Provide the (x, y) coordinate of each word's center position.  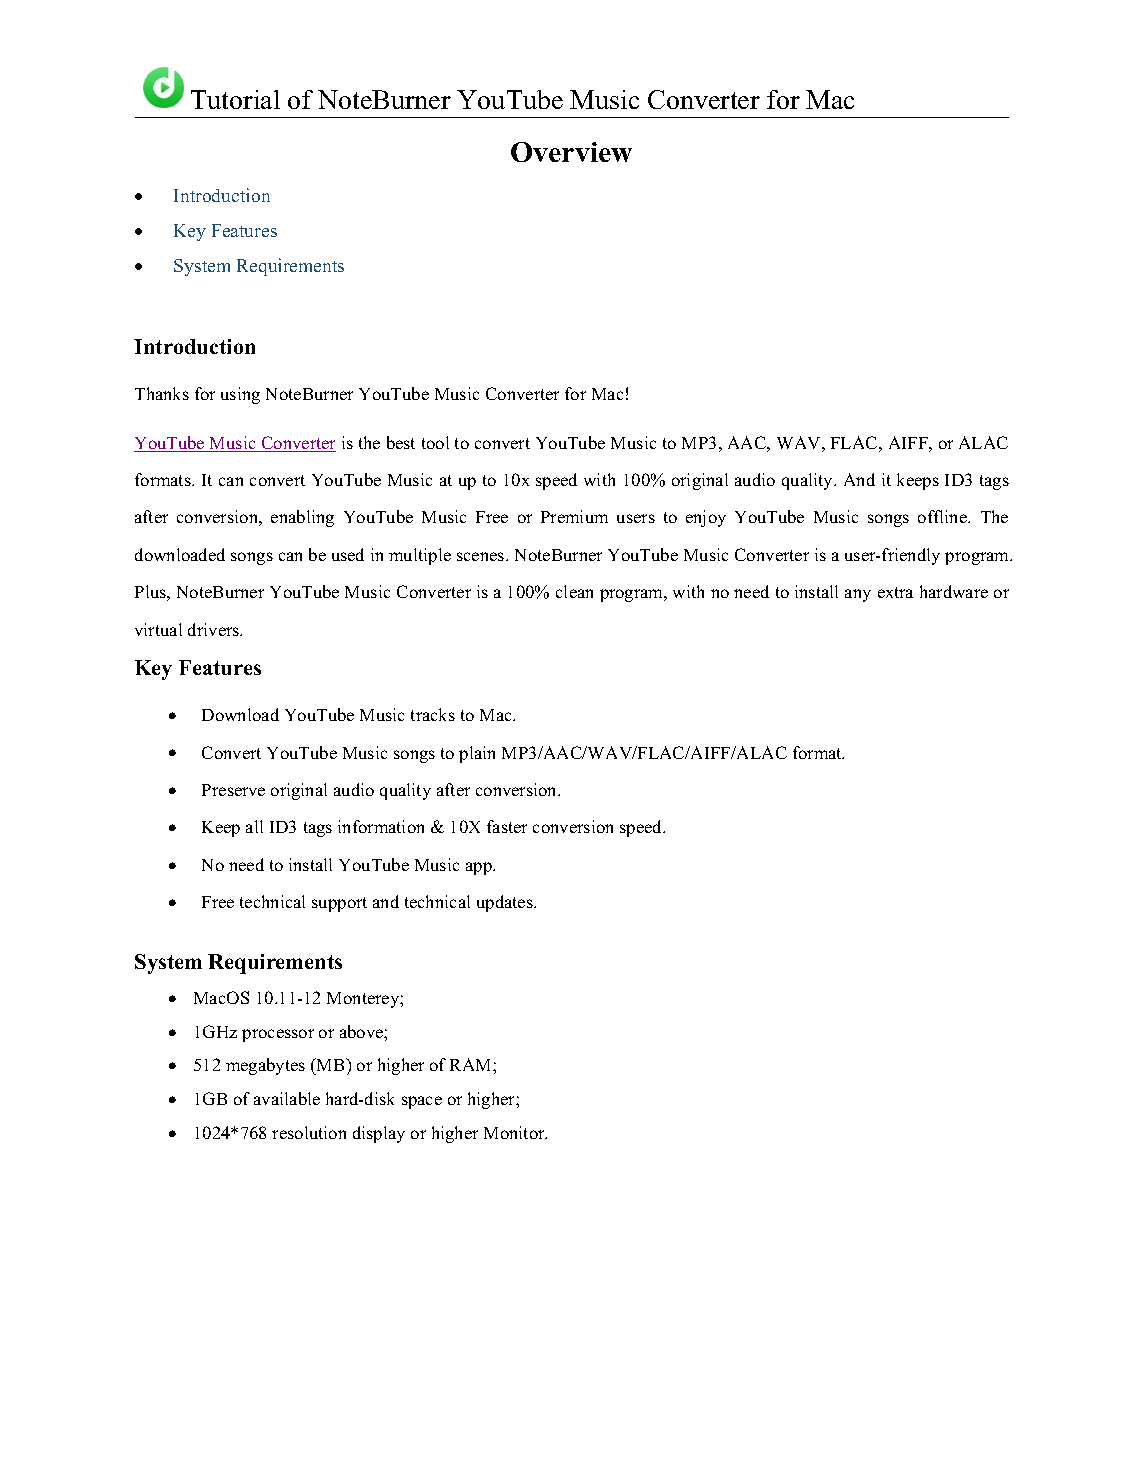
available (287, 1098)
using (240, 395)
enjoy (706, 518)
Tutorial (235, 99)
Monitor (515, 1132)
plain (477, 754)
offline (944, 516)
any (858, 595)
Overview (571, 152)
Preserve (233, 790)
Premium (574, 516)
